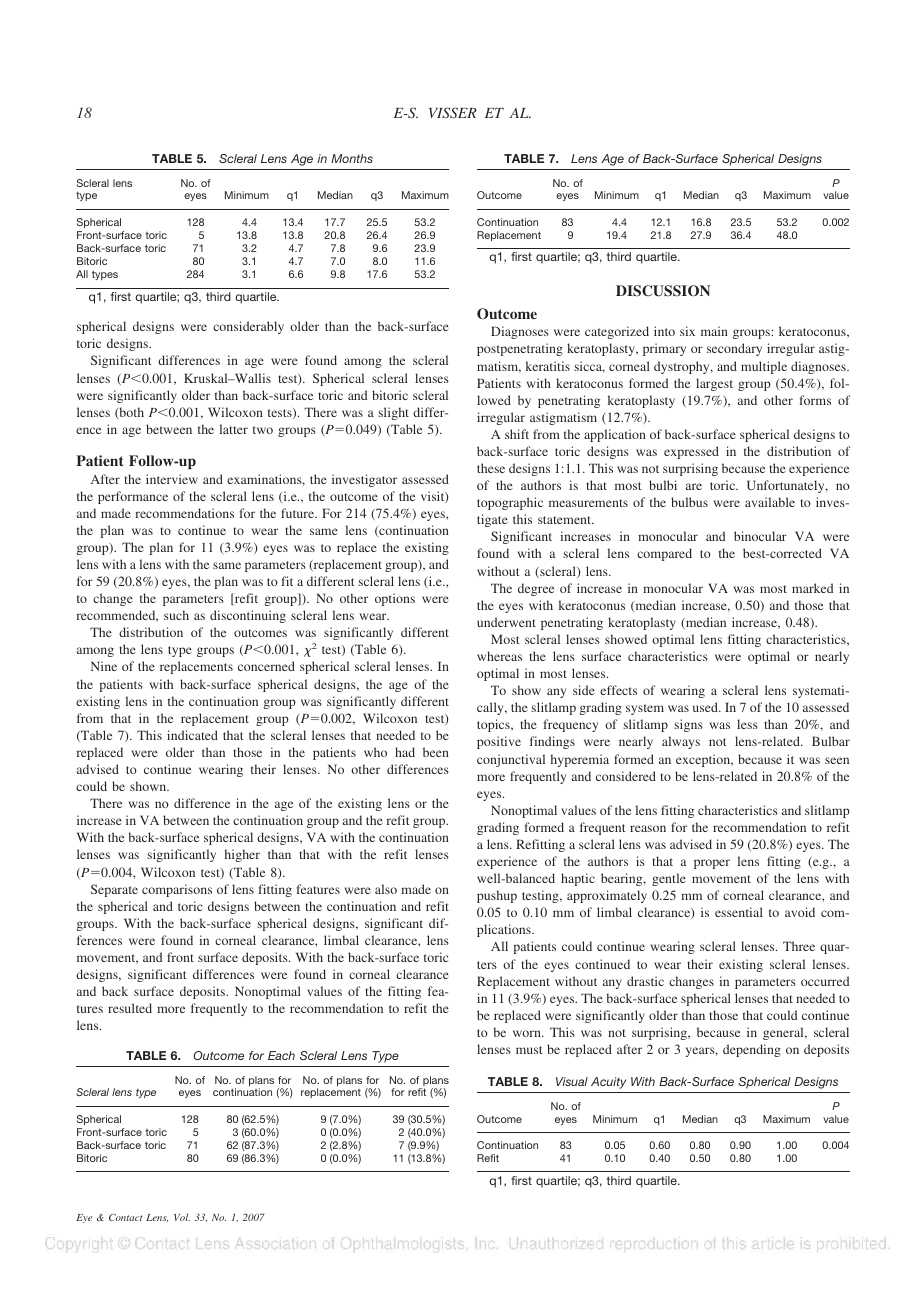 This document has width=924, height=1308. What do you see at coordinates (497, 896) in the document?
I see `pushup` at bounding box center [497, 896].
